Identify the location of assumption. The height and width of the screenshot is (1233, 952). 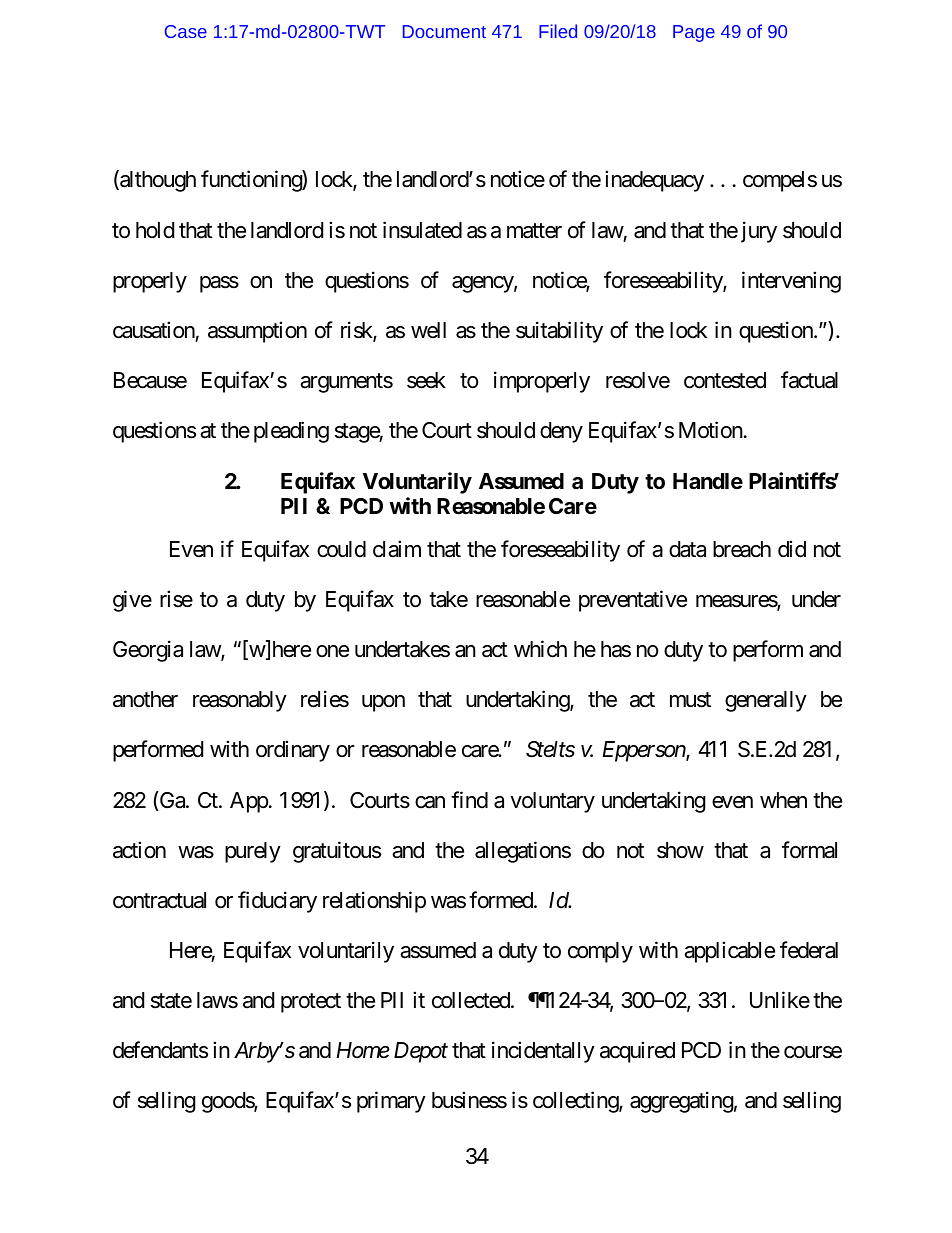
(257, 332).
